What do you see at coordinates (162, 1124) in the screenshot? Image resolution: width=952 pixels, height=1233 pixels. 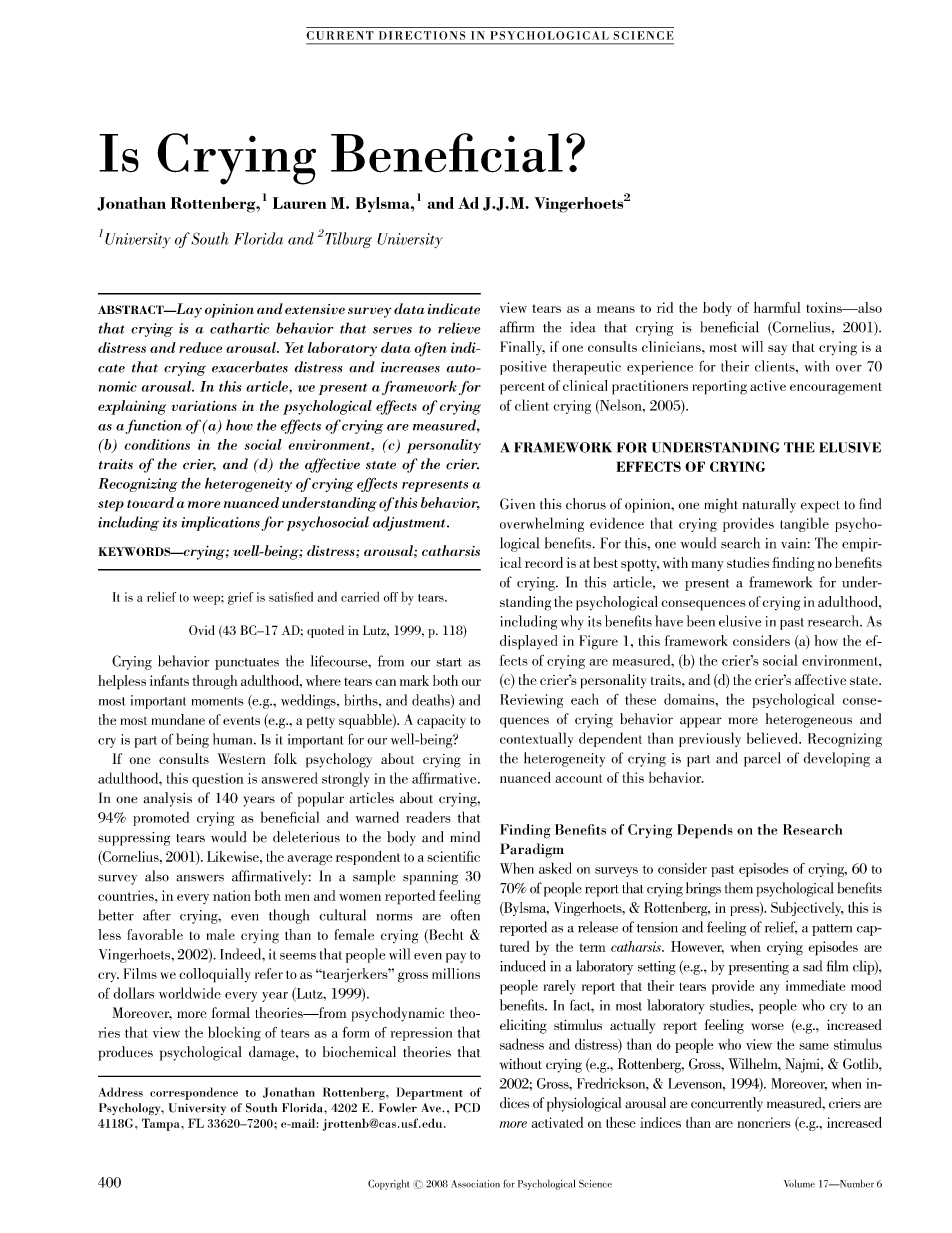 I see `Tampa` at bounding box center [162, 1124].
